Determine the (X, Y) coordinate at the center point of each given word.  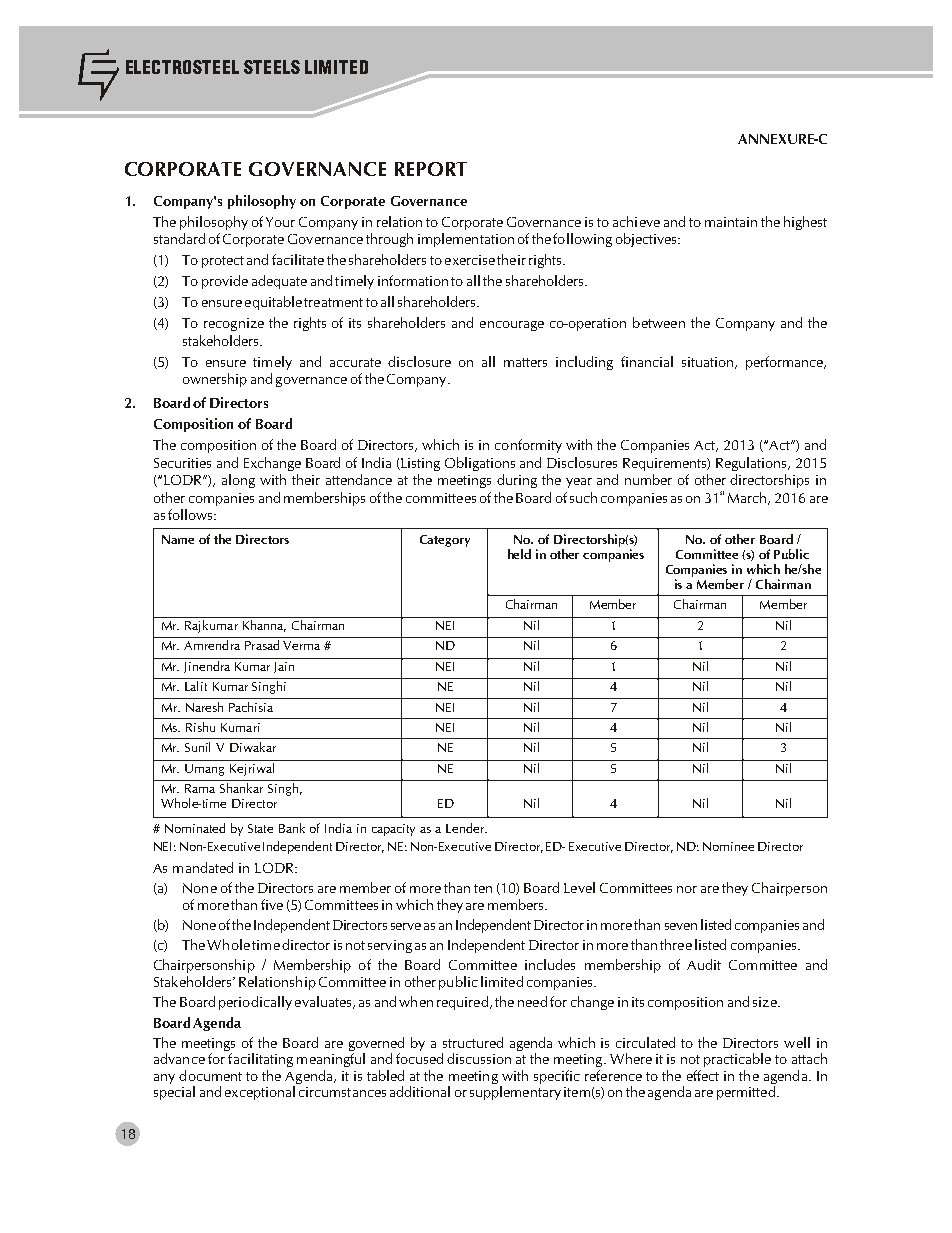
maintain (731, 222)
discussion (479, 1058)
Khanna (263, 624)
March (748, 498)
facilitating (260, 1060)
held (519, 554)
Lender (466, 828)
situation (707, 362)
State (260, 828)
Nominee (728, 846)
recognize (234, 324)
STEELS (272, 67)
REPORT (431, 169)
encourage (512, 326)
